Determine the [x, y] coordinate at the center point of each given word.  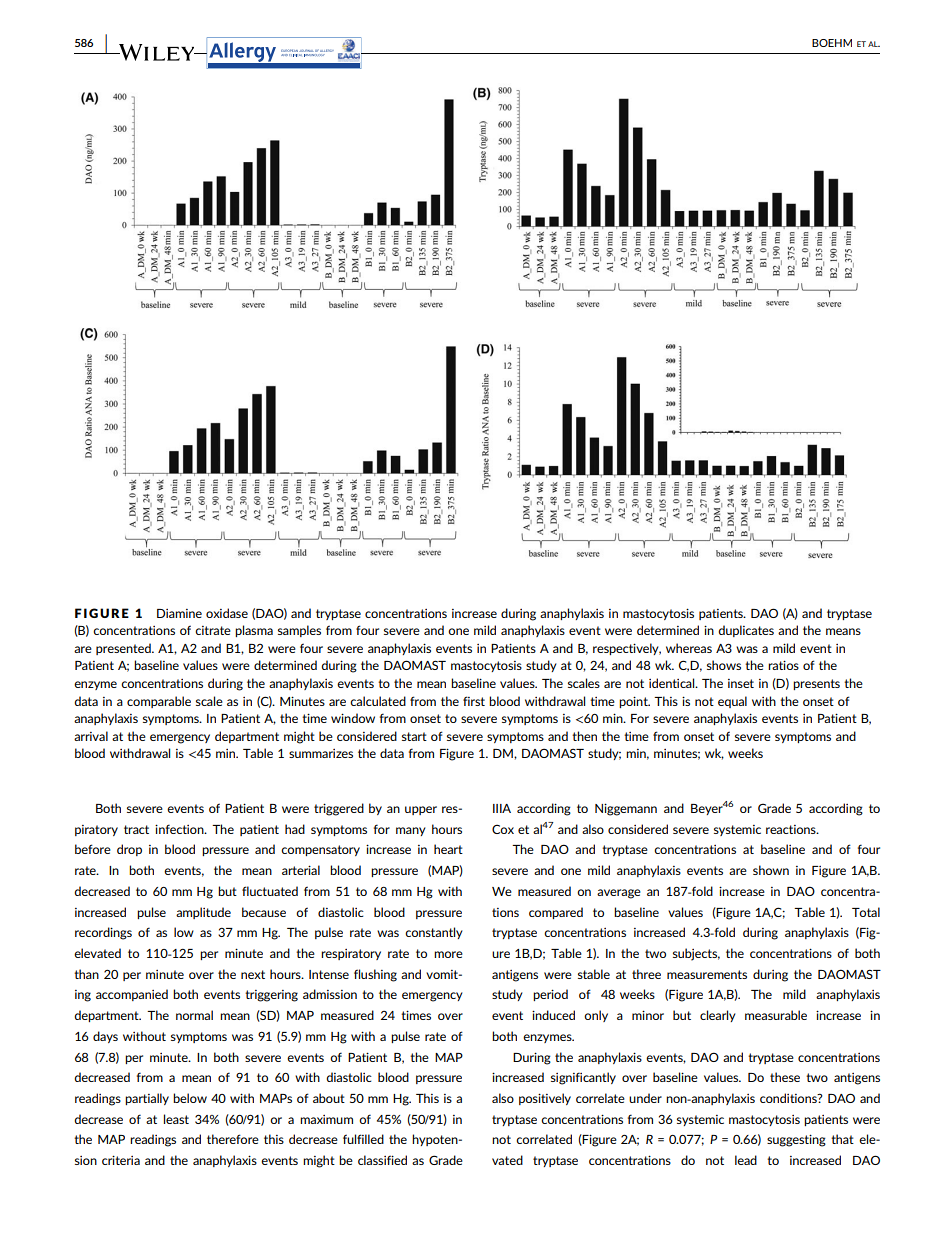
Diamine [179, 613]
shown [771, 870]
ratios [783, 665]
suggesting [796, 1140]
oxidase [227, 613]
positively [545, 1099]
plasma [254, 631]
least [176, 1119]
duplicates [746, 631]
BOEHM [832, 43]
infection [180, 829]
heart [448, 849]
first [474, 701]
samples [299, 631]
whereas [689, 648]
